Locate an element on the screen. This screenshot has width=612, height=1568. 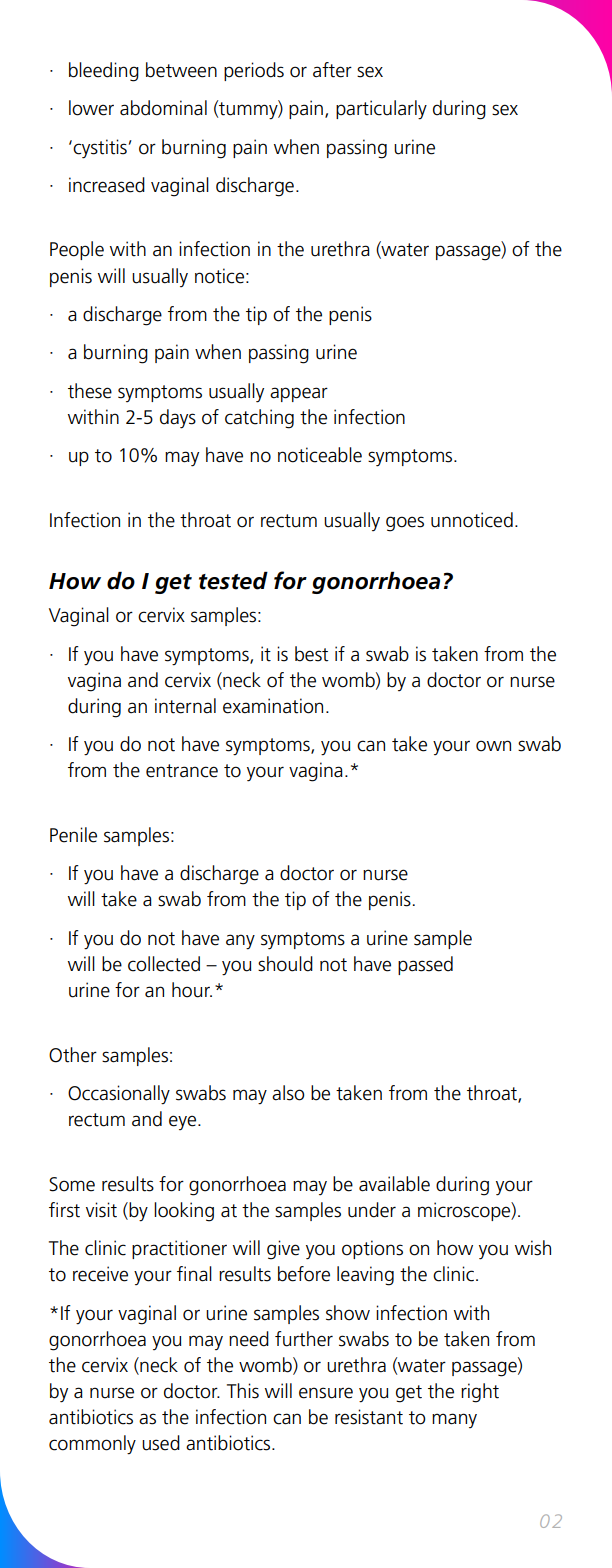
after is located at coordinates (332, 70).
